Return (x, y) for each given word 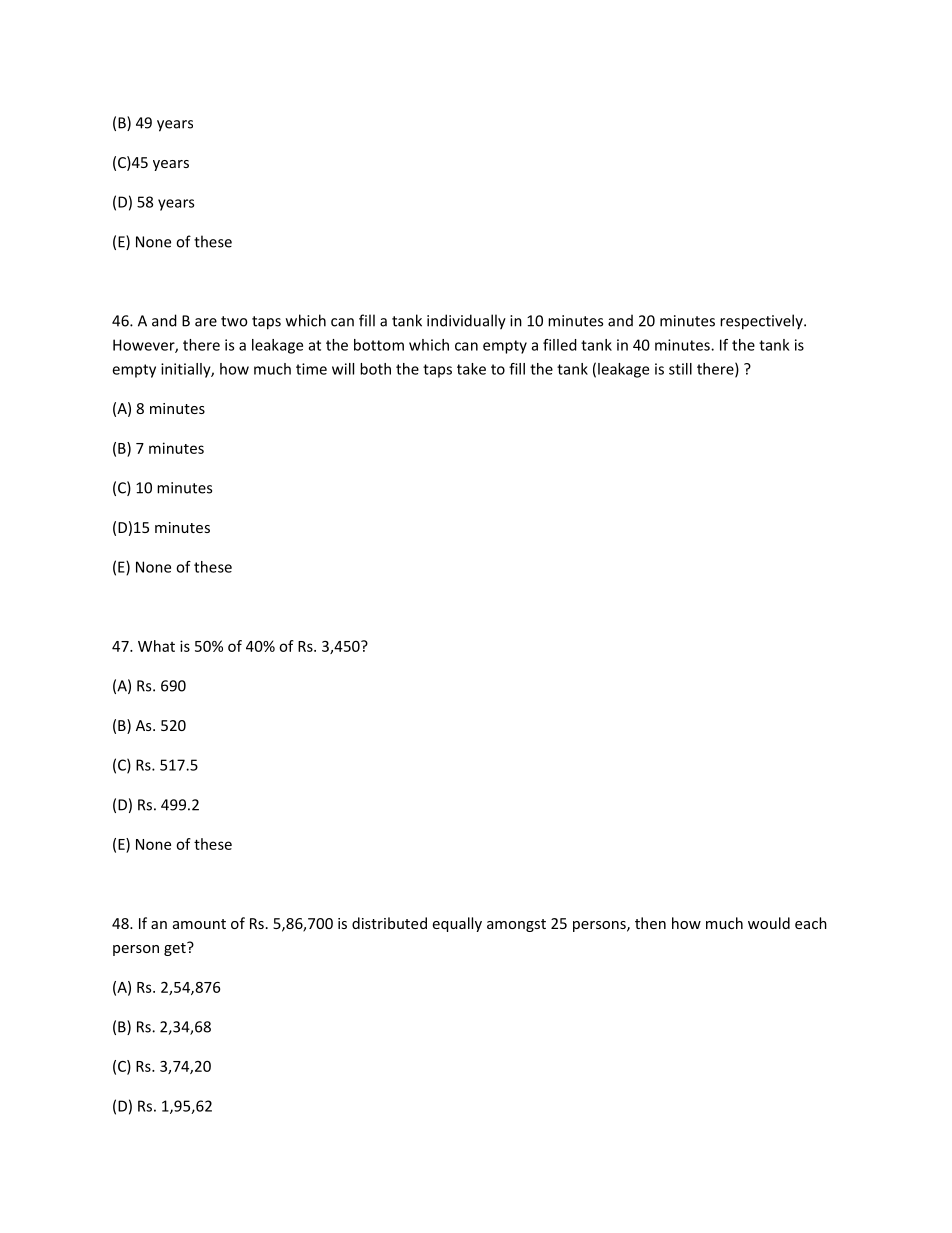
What (156, 646)
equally (457, 924)
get (176, 949)
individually (466, 322)
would (769, 923)
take (471, 369)
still (680, 369)
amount (199, 924)
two (234, 321)
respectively (762, 322)
